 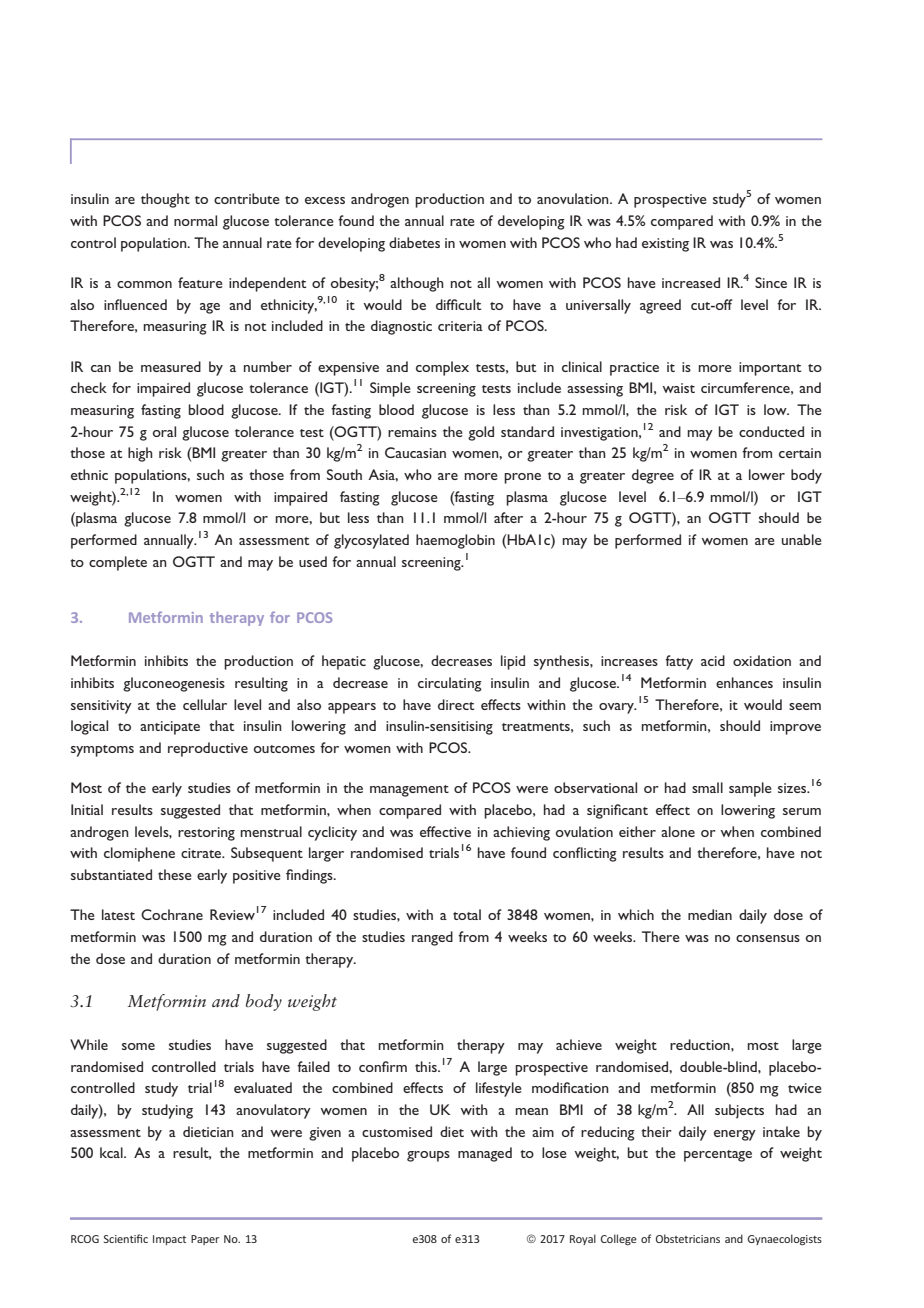 I want to click on existing, so click(x=665, y=245).
